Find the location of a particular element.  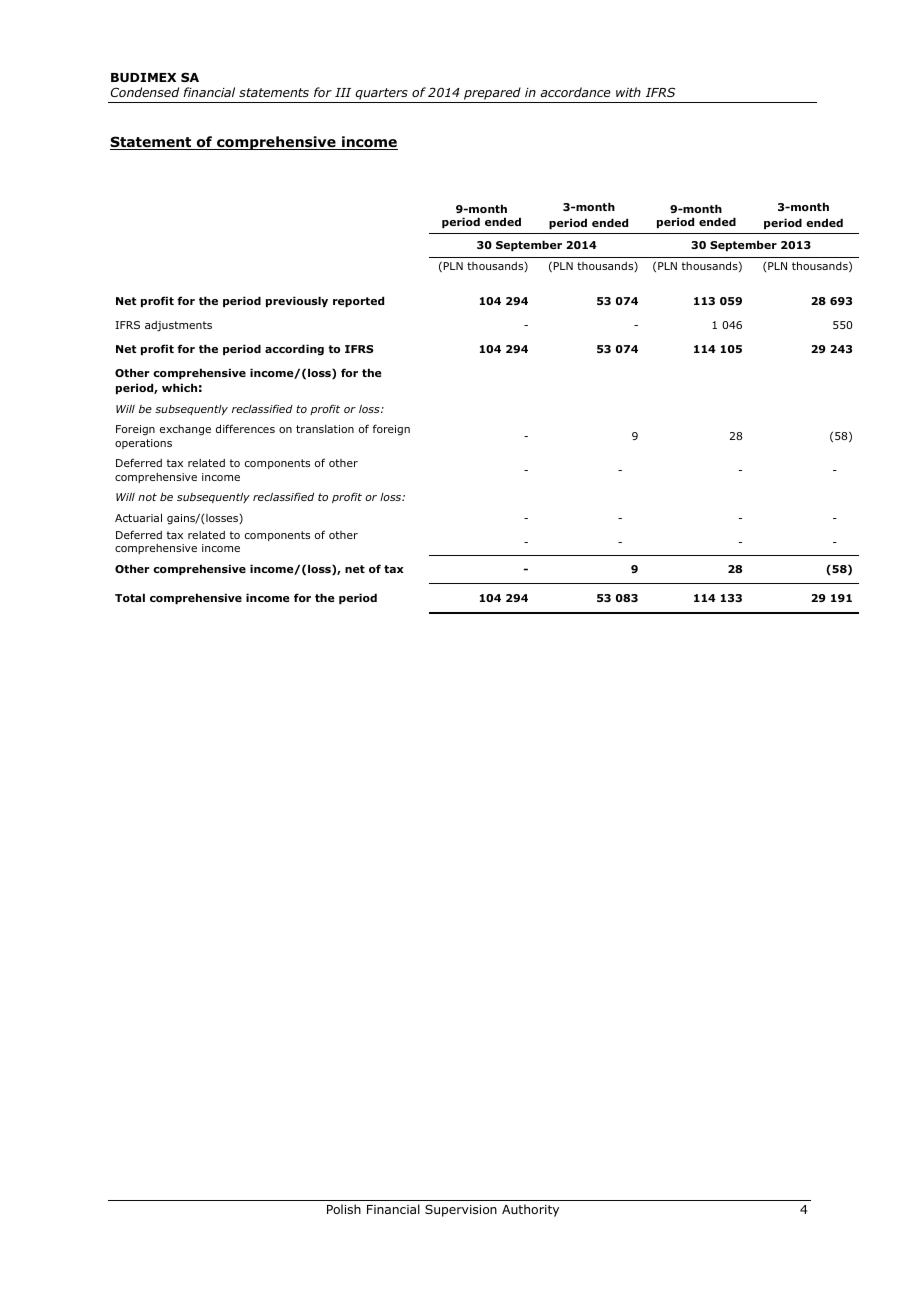

Authority is located at coordinates (530, 1210).
